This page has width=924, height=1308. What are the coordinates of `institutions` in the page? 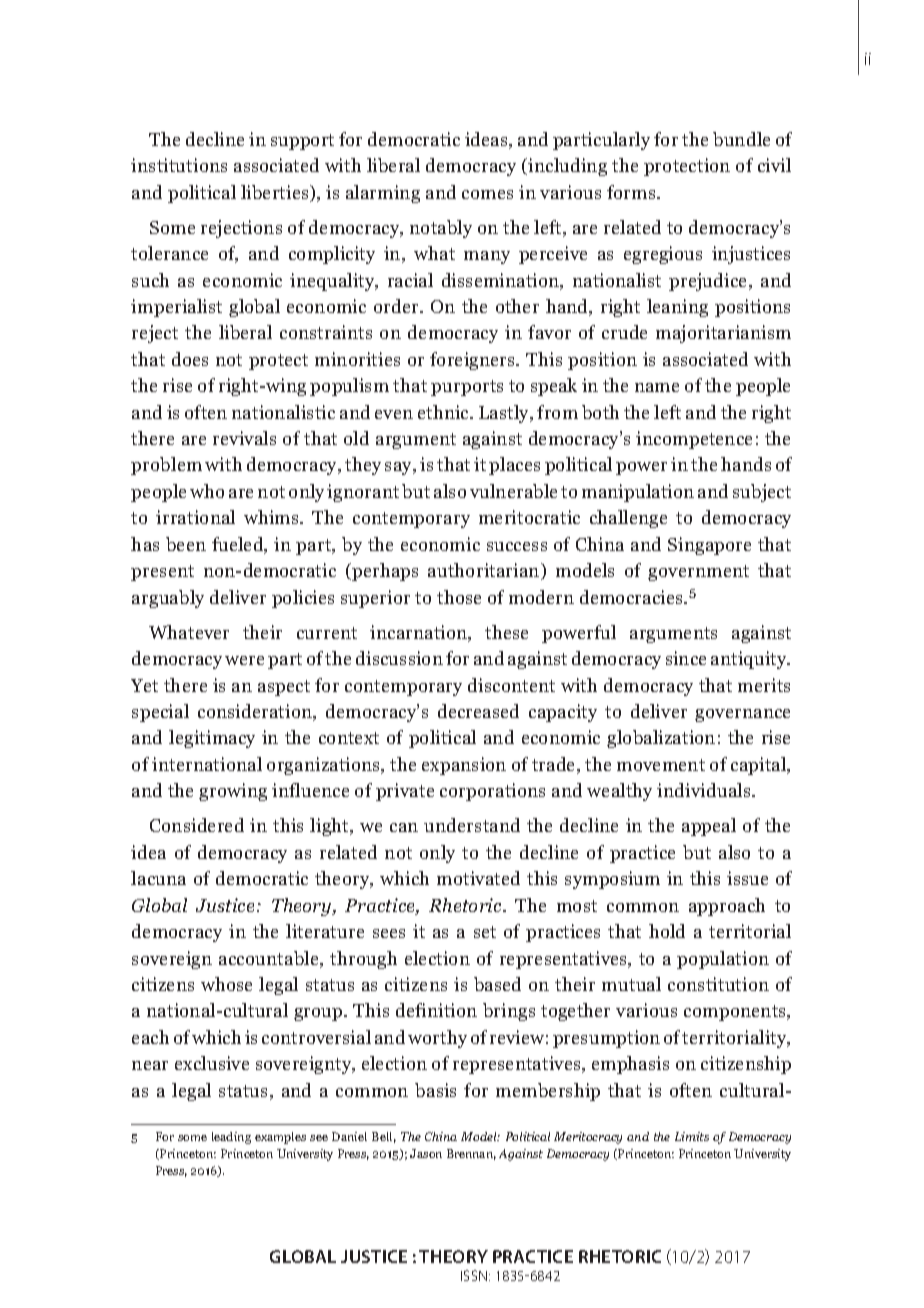 It's located at (179, 165).
